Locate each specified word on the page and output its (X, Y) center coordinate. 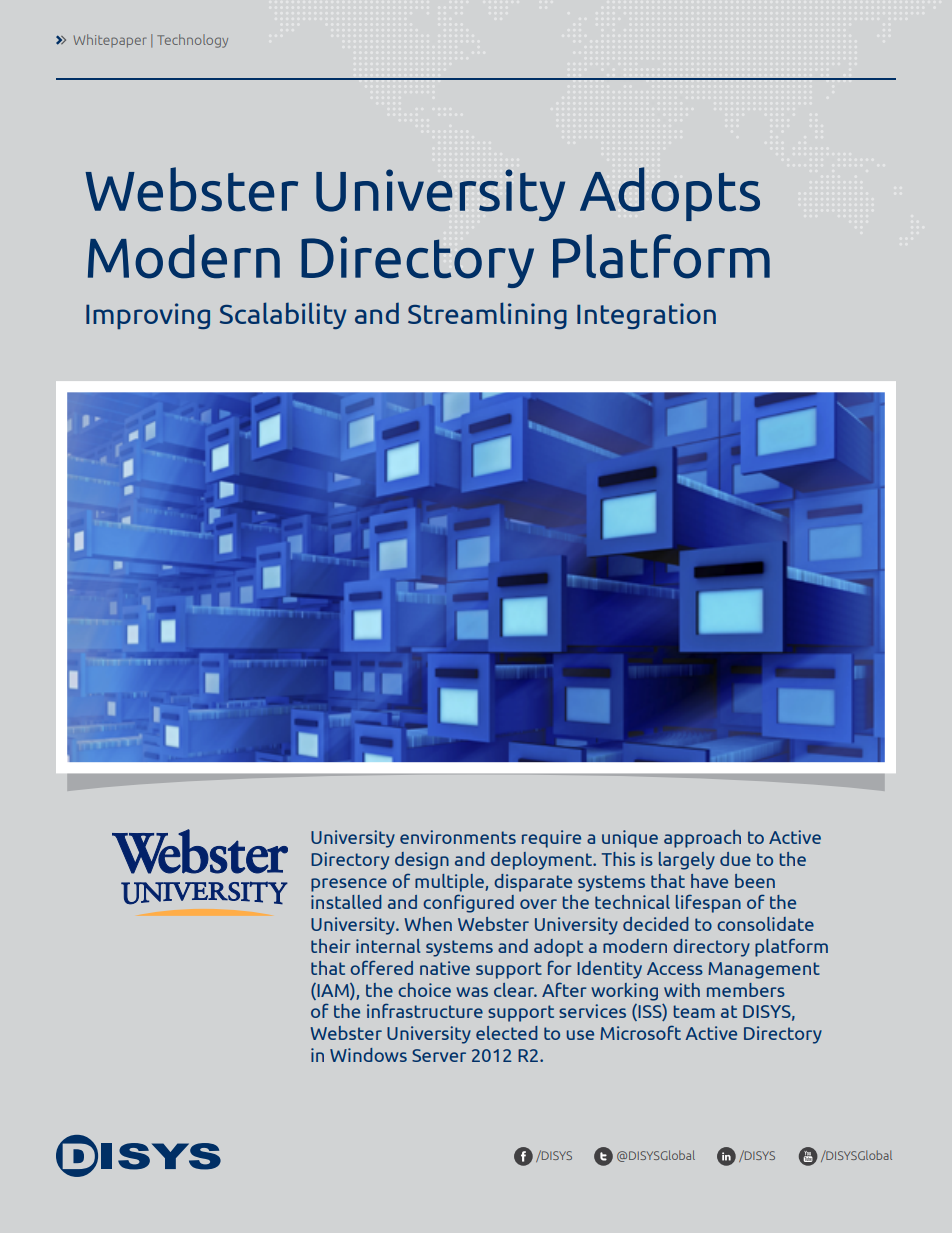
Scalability (283, 315)
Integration (646, 316)
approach (702, 839)
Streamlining (487, 315)
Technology (192, 41)
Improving (148, 316)
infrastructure (425, 1010)
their (331, 946)
